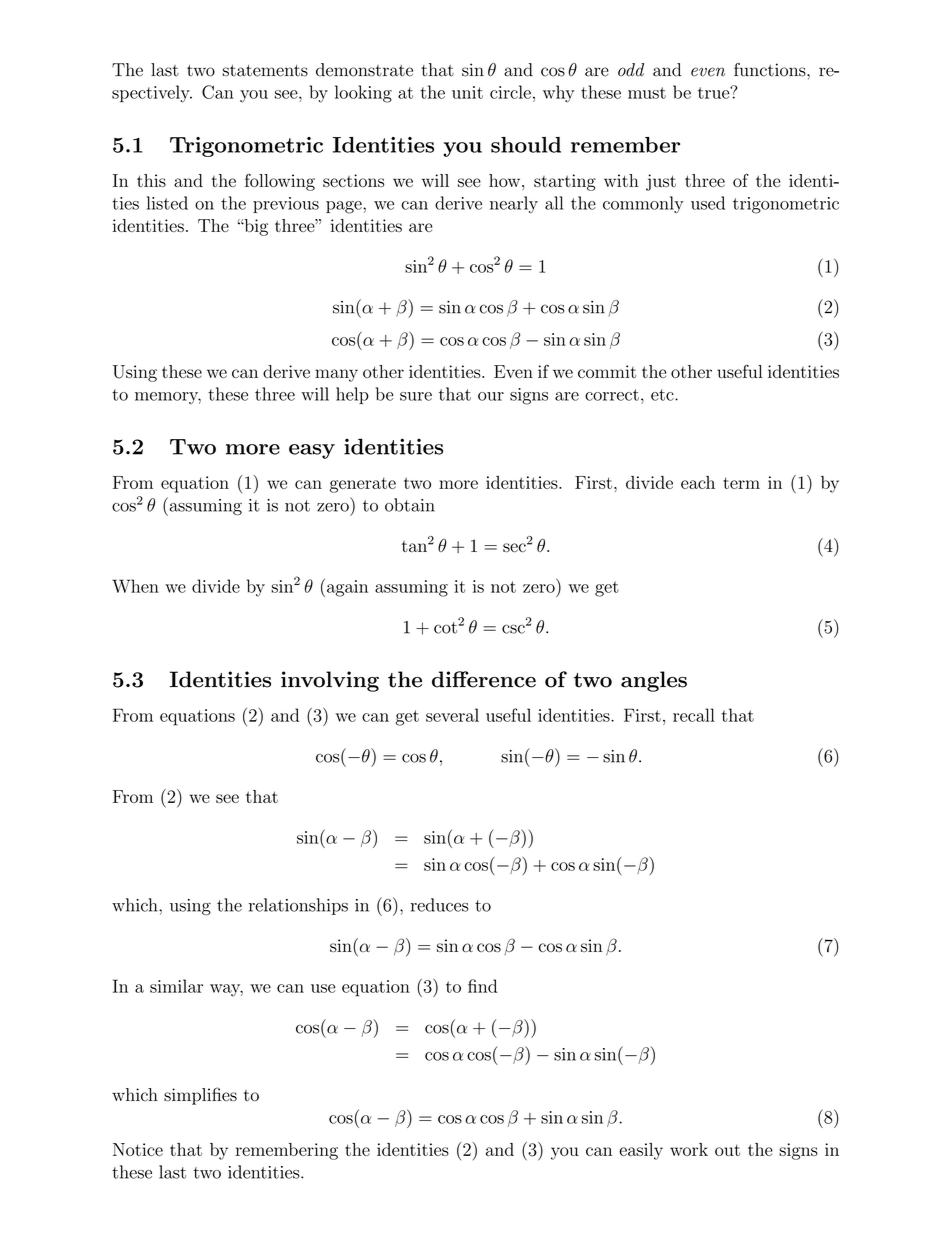 Image resolution: width=952 pixels, height=1233 pixels. What do you see at coordinates (467, 92) in the screenshot?
I see `unit` at bounding box center [467, 92].
